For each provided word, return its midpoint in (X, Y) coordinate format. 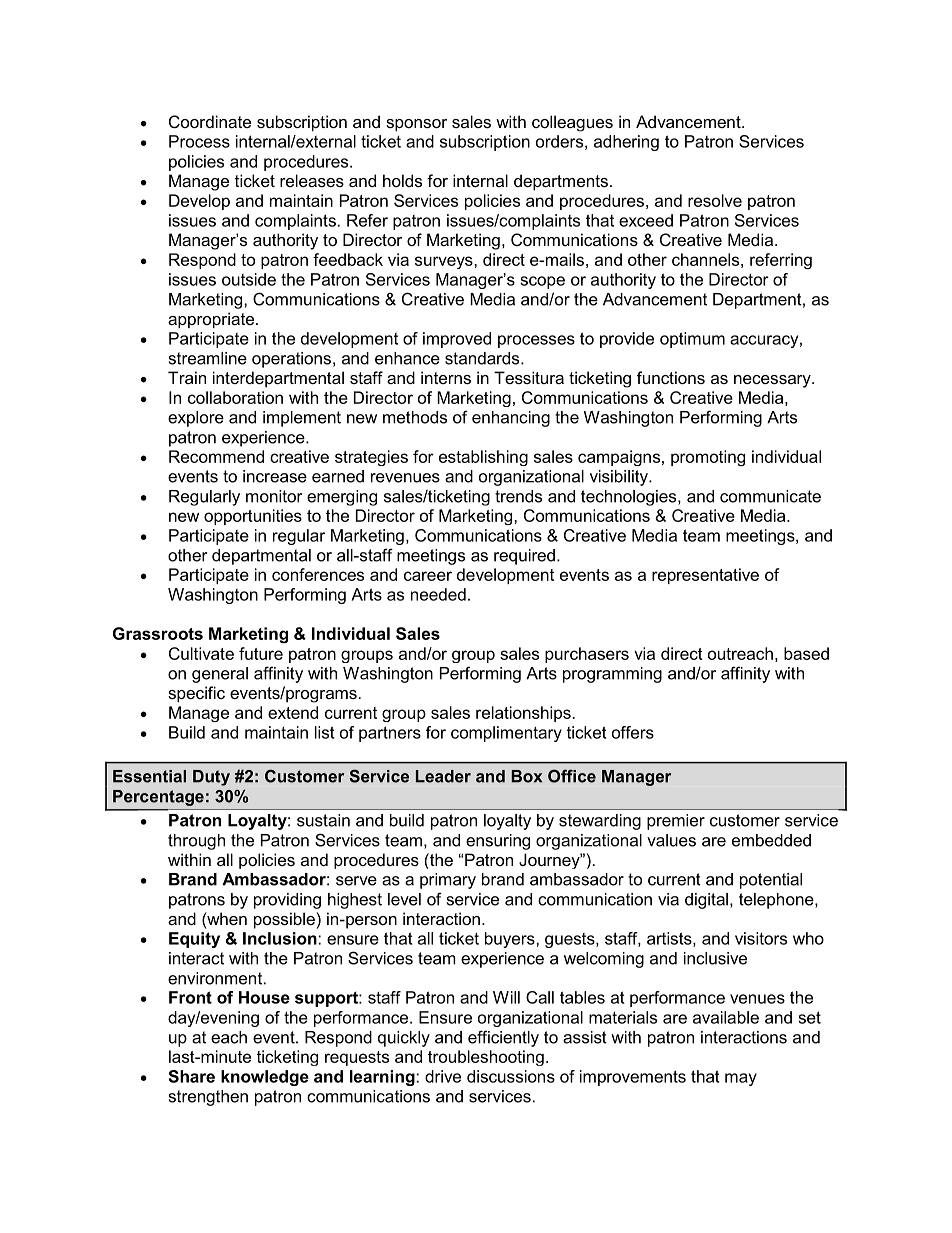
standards (483, 358)
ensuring (498, 842)
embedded (771, 840)
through (196, 842)
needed (438, 594)
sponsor (416, 125)
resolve (715, 200)
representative (705, 576)
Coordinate (210, 121)
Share (192, 1076)
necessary (773, 381)
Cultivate (201, 653)
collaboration (235, 397)
